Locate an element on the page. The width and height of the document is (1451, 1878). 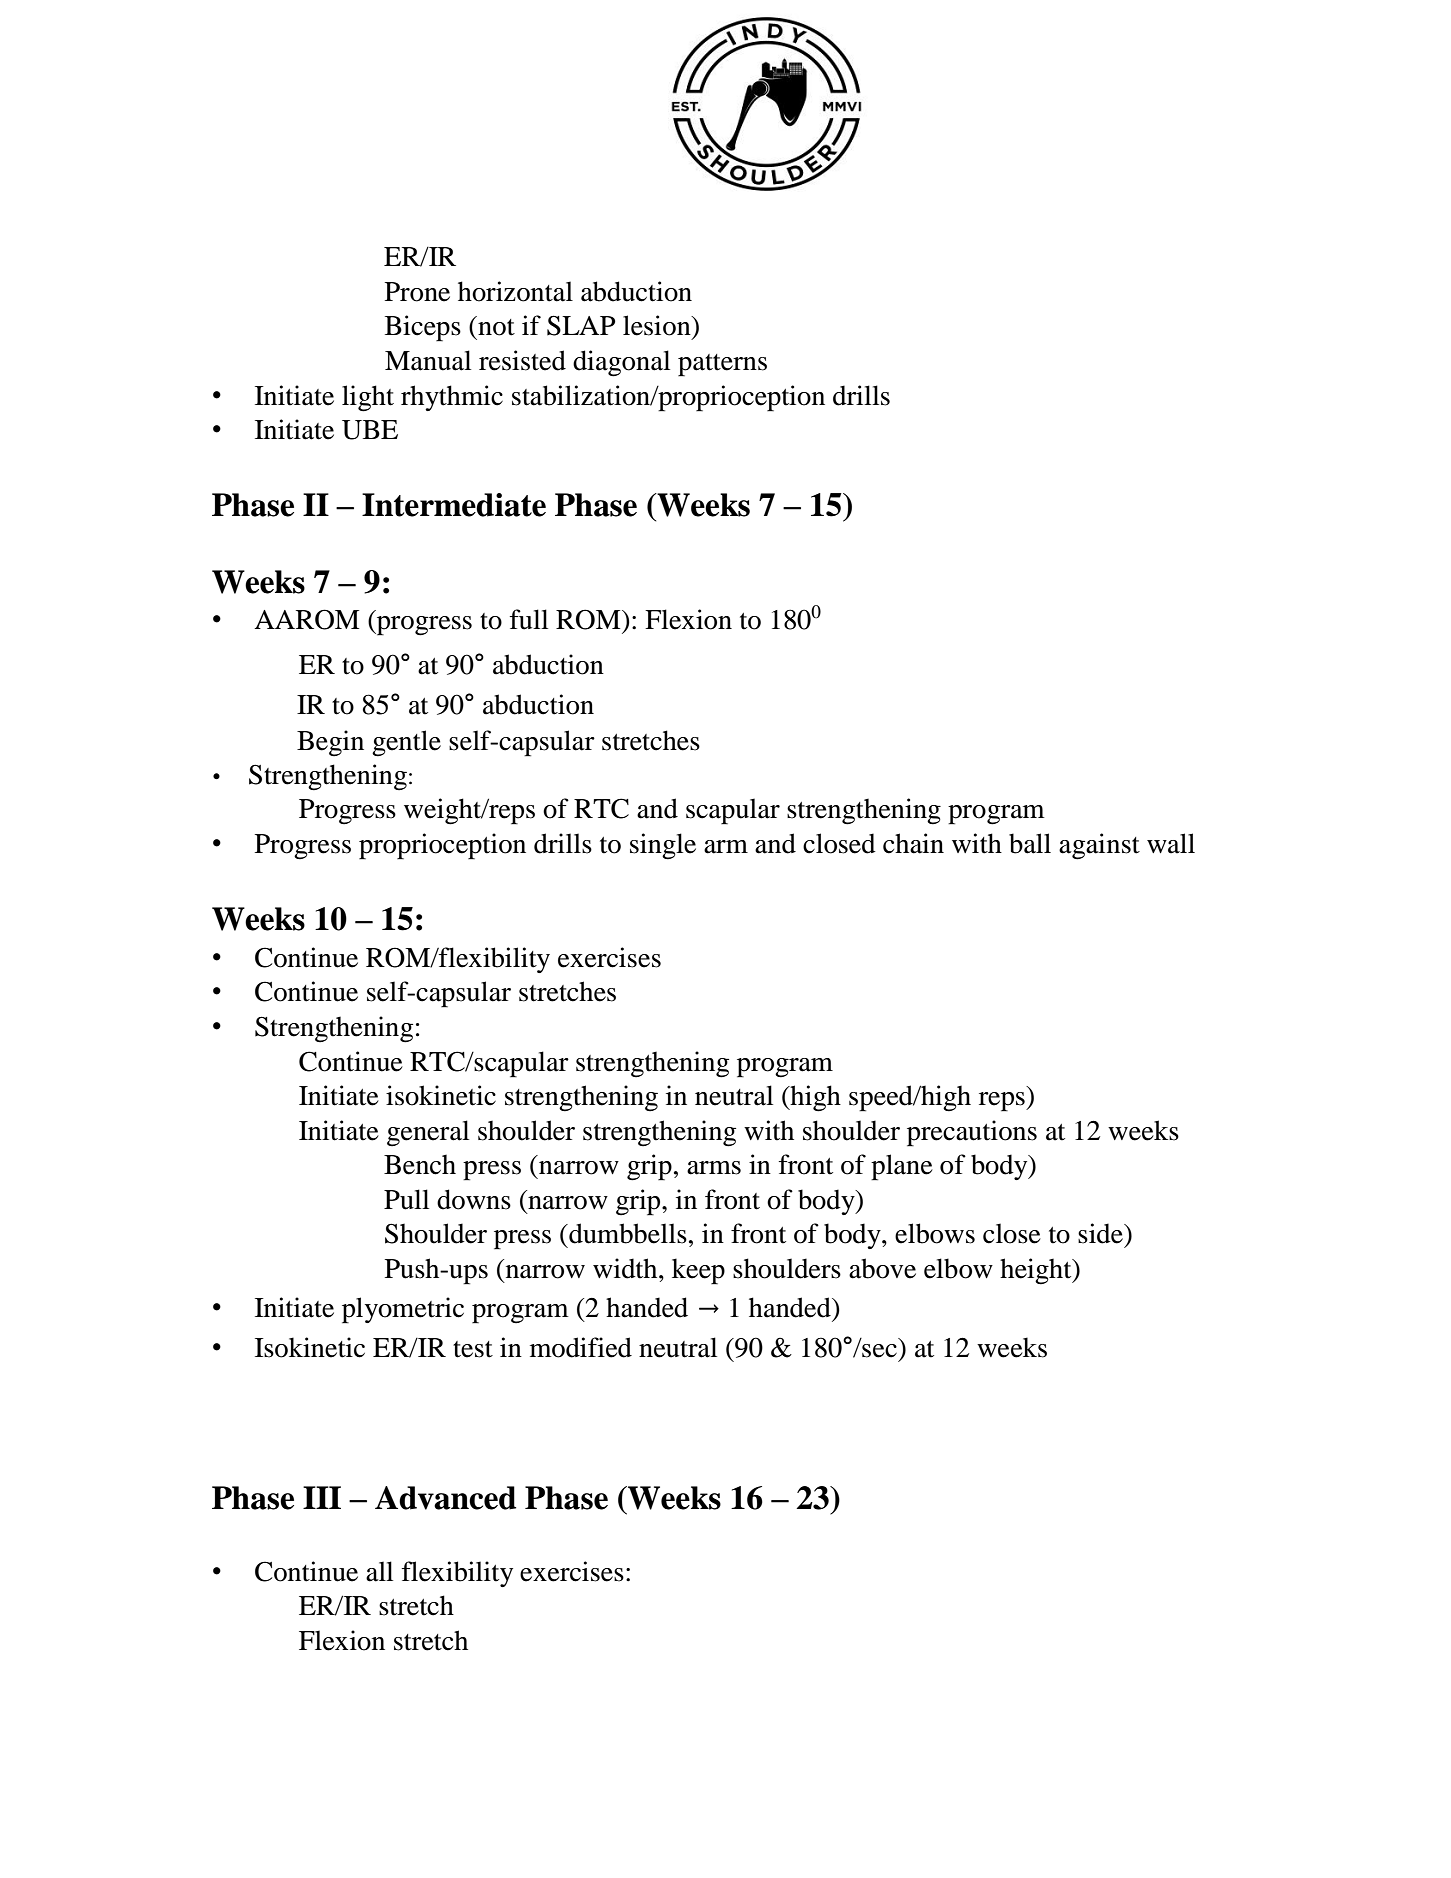
Advanced is located at coordinates (445, 1498).
